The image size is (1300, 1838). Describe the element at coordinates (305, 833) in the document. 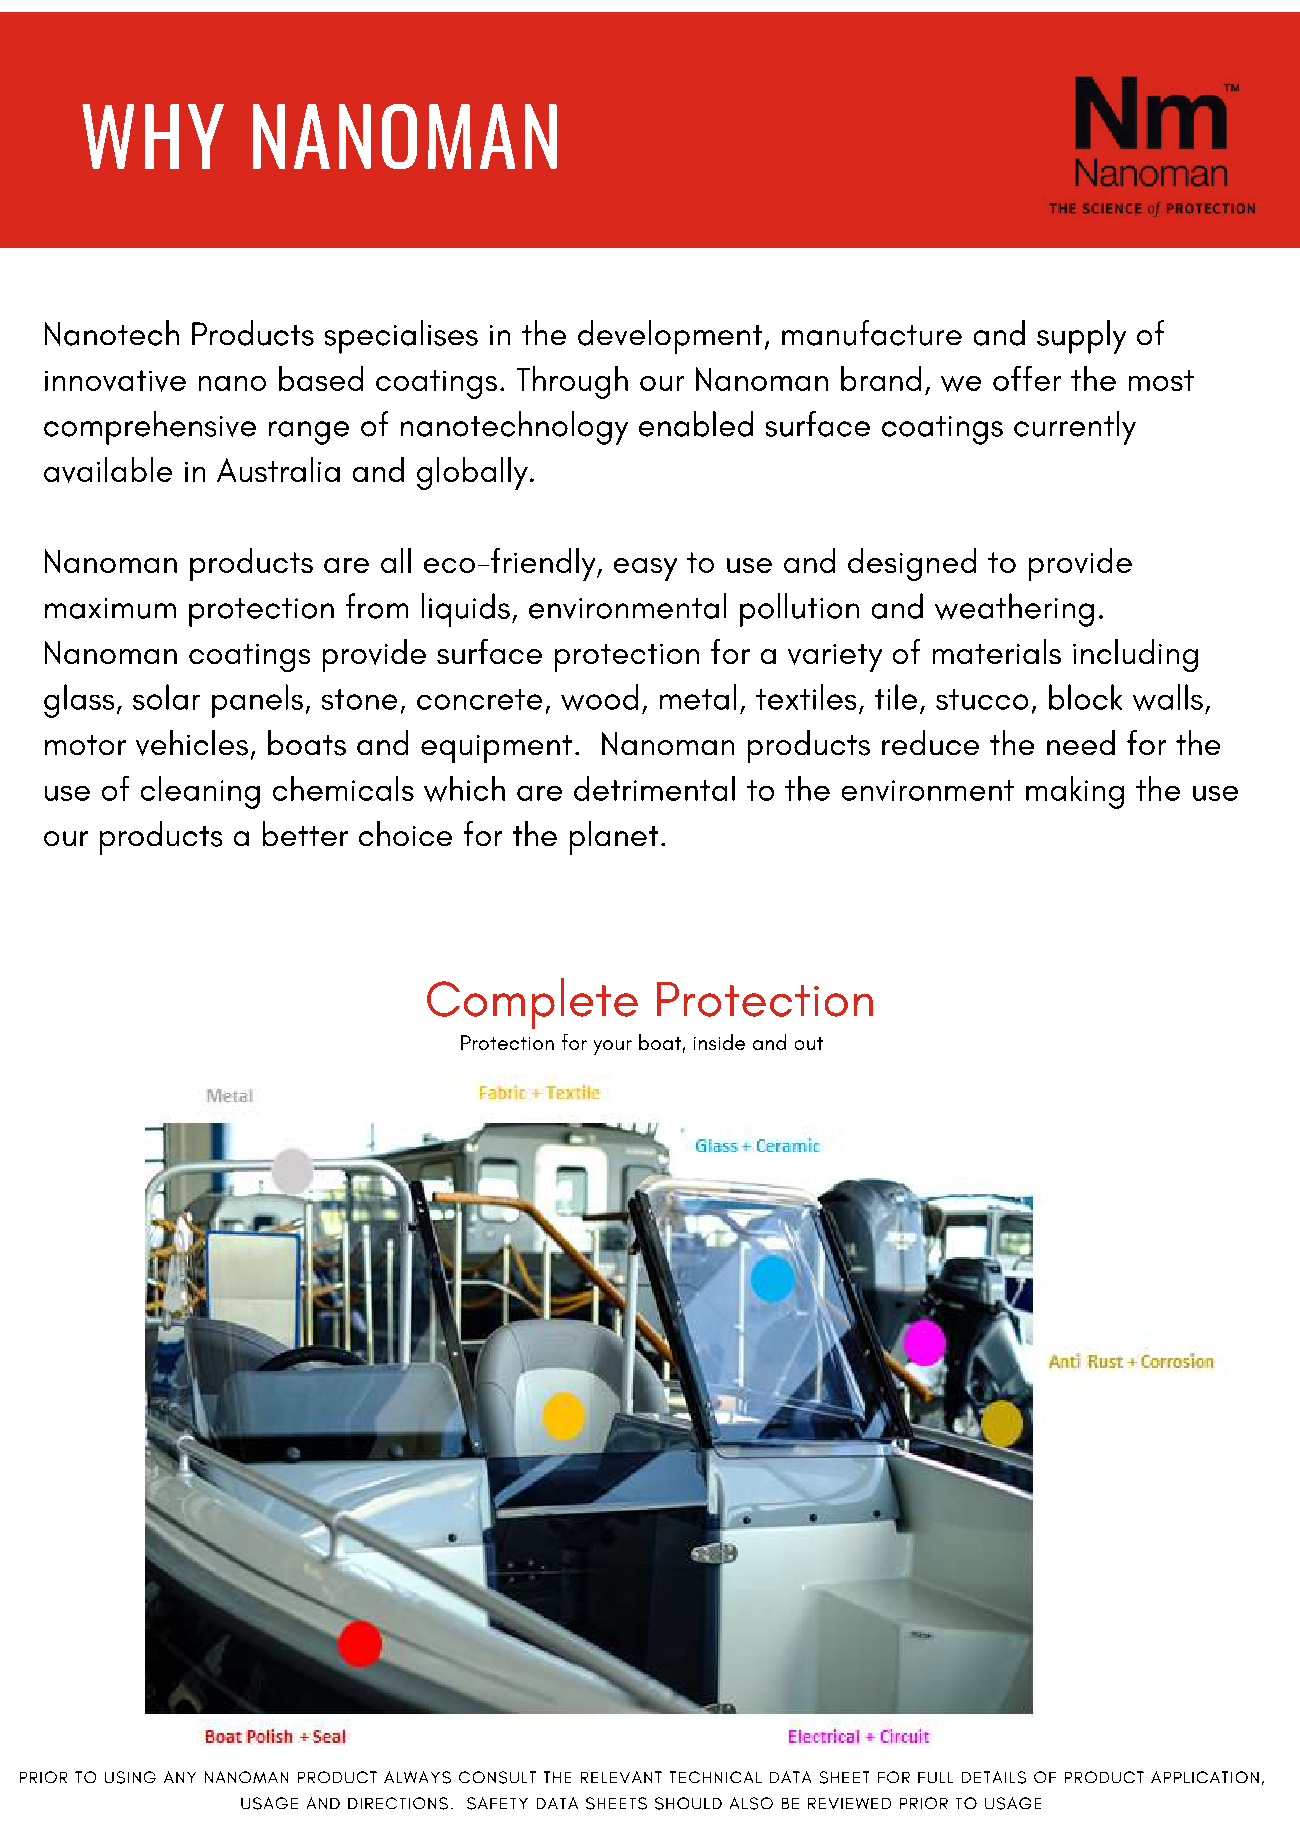

I see `better` at that location.
